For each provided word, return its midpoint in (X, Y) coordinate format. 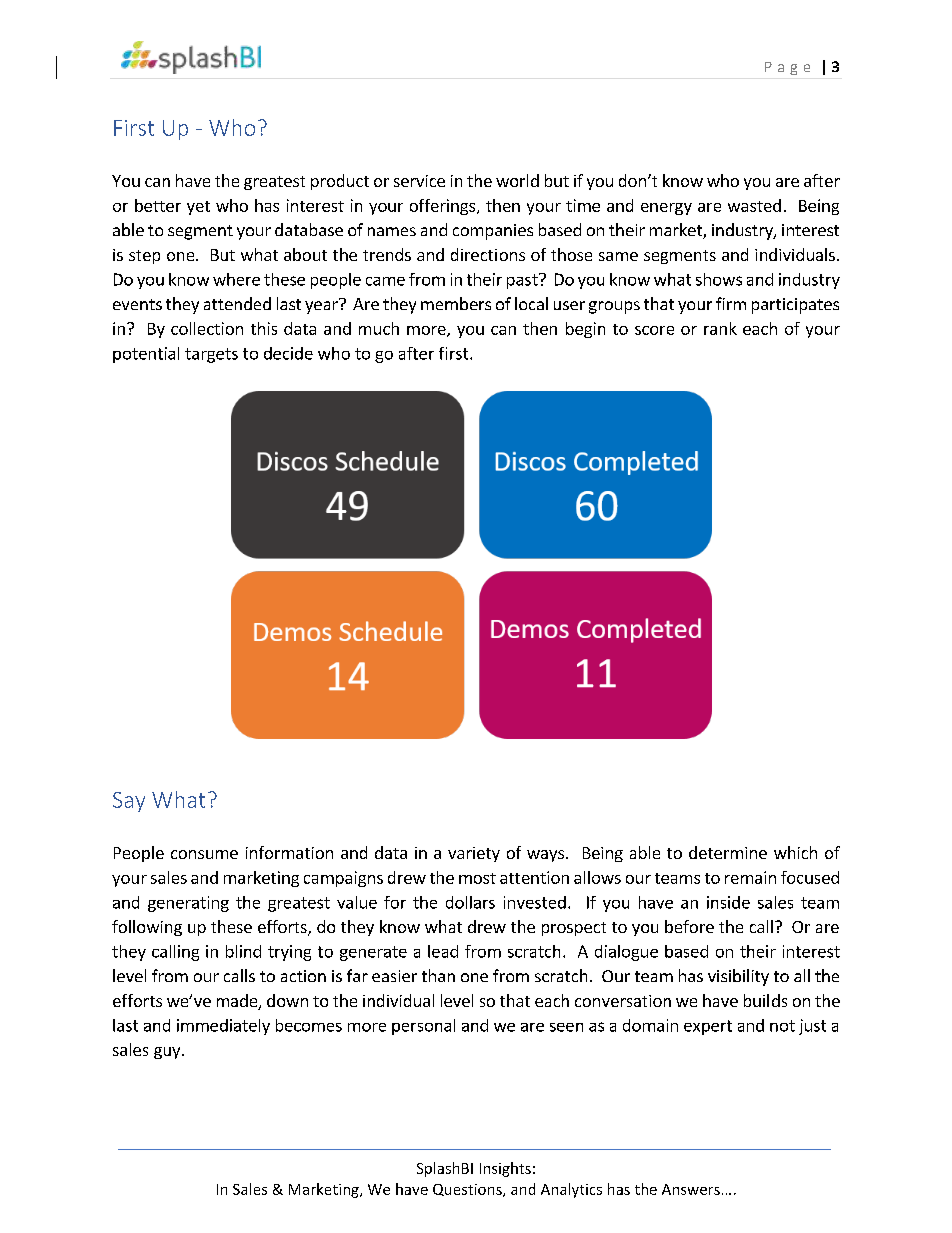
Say (129, 802)
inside (728, 902)
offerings (444, 207)
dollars (470, 902)
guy (168, 1053)
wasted (754, 205)
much (379, 328)
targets (211, 355)
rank (720, 328)
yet (198, 208)
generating (188, 904)
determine (728, 852)
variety (474, 854)
